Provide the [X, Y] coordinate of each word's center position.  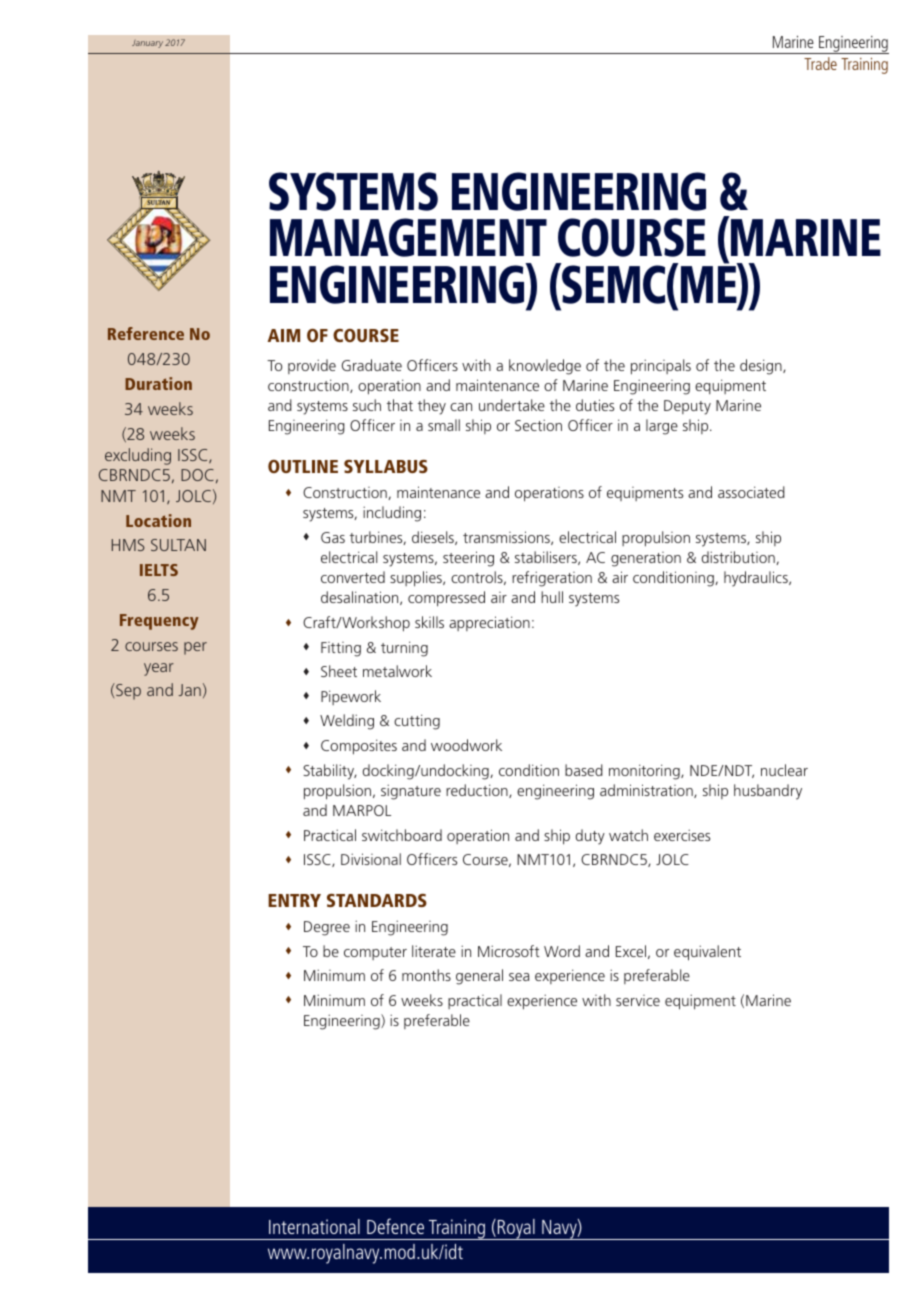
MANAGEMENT [408, 237]
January [147, 44]
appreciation [489, 623]
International [314, 1226]
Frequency [159, 622]
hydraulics [757, 579]
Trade [820, 63]
